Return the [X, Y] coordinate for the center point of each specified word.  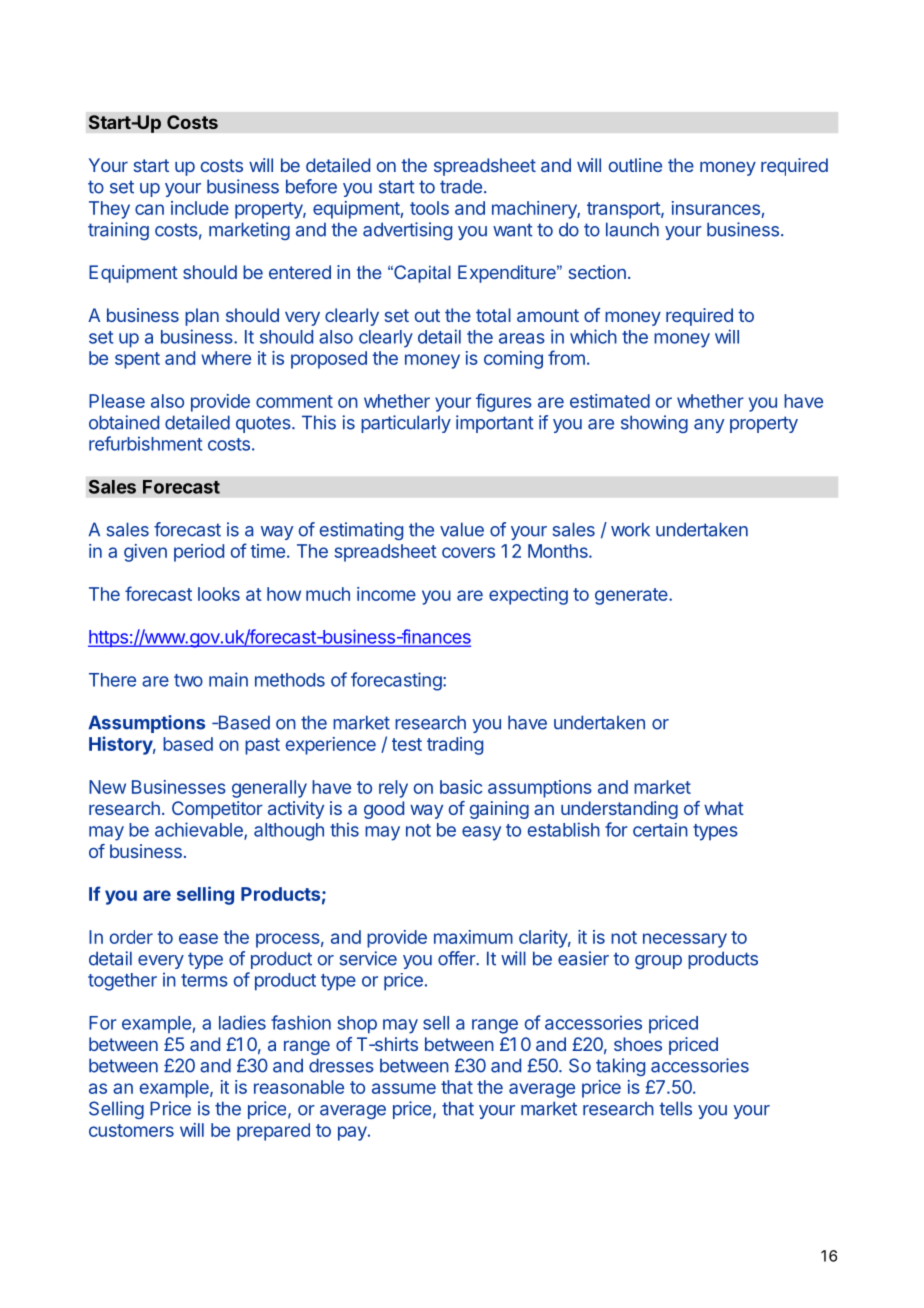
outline [635, 165]
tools [429, 208]
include [200, 208]
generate [632, 596]
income [386, 594]
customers [131, 1130]
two [188, 680]
